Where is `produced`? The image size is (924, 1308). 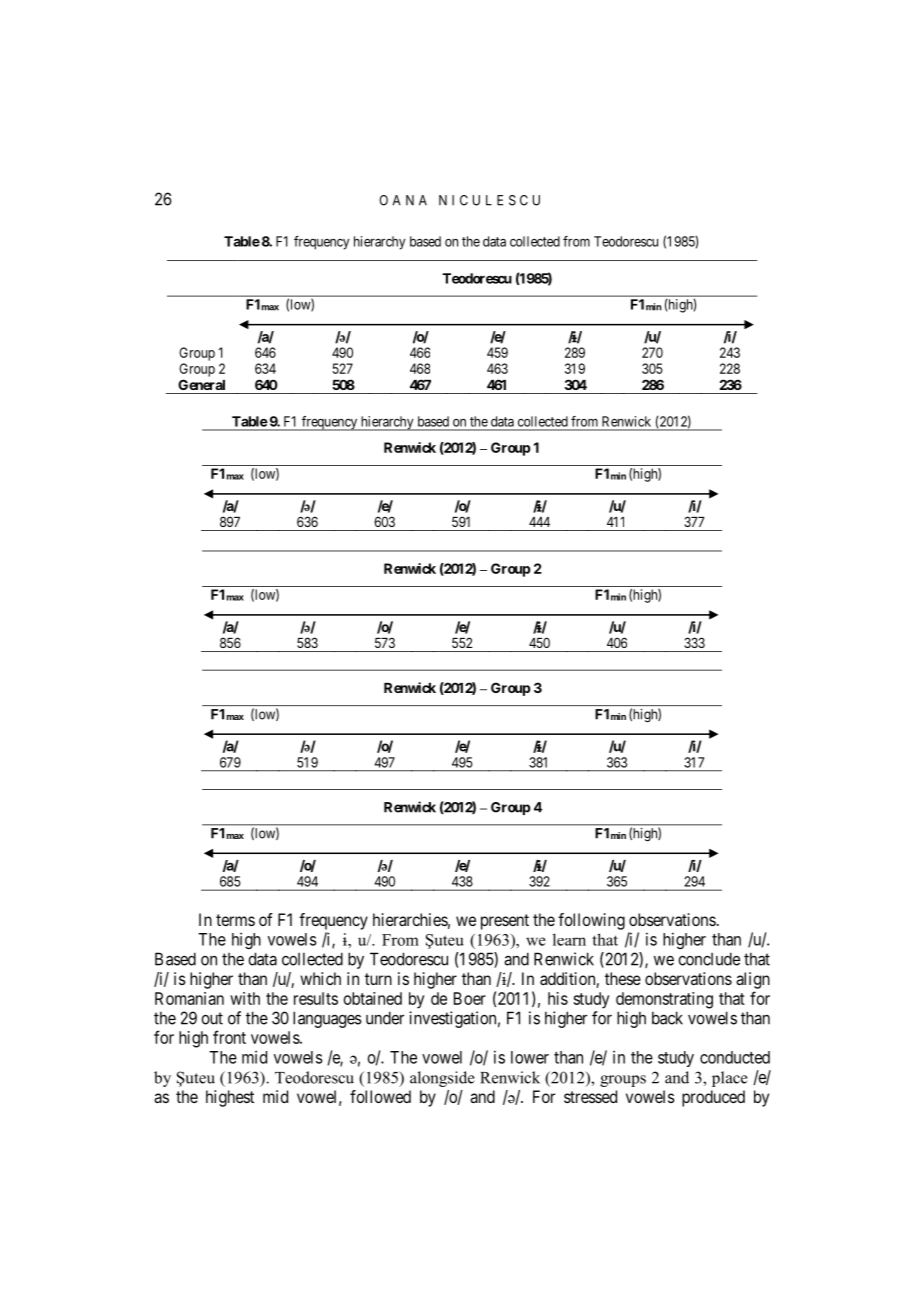 produced is located at coordinates (713, 1098).
